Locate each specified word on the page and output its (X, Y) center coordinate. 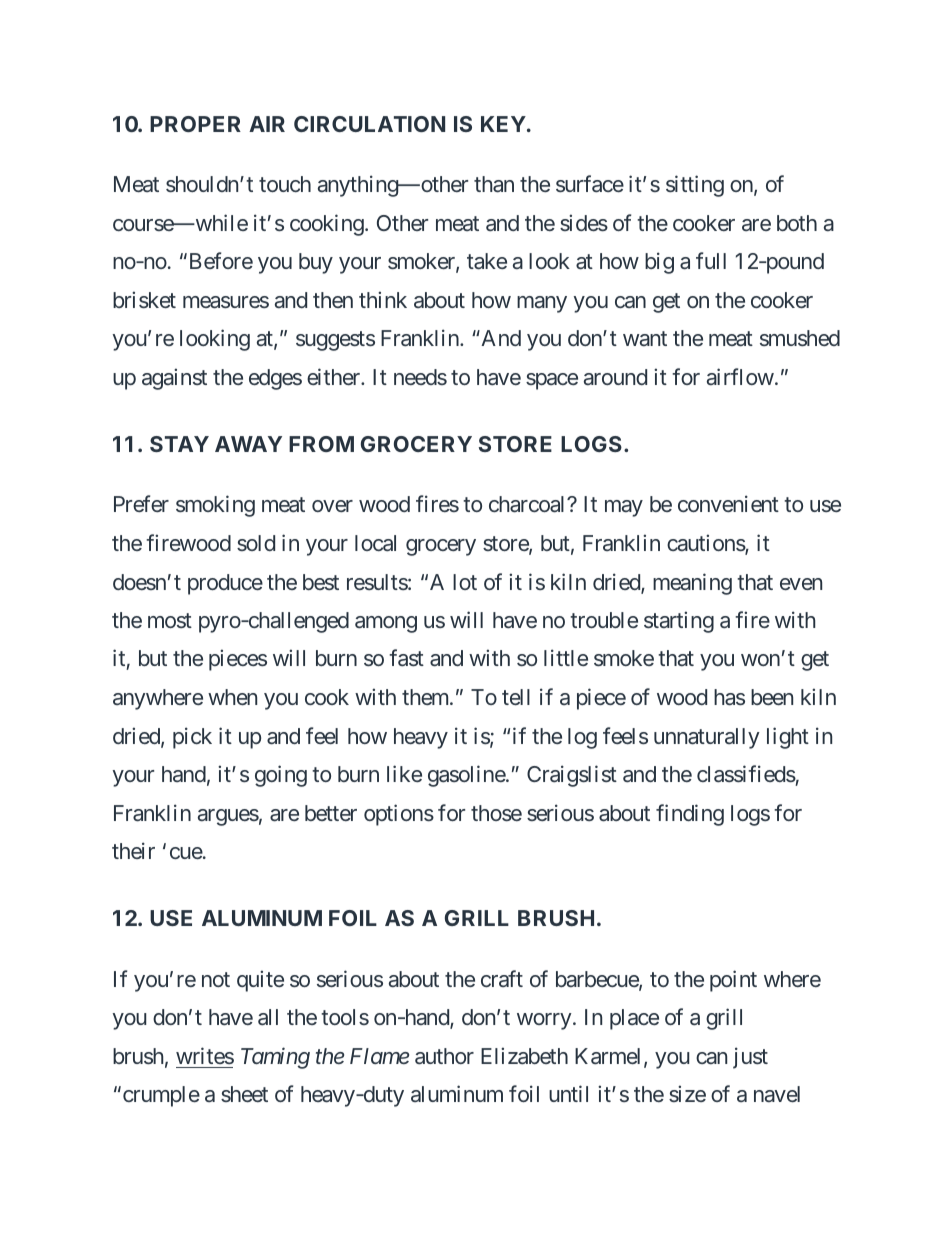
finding (690, 815)
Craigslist (572, 776)
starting (679, 622)
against (174, 379)
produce (225, 584)
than (494, 184)
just (750, 1058)
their (133, 850)
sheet (244, 1094)
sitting (695, 186)
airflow (740, 376)
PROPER (195, 124)
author (444, 1056)
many (542, 304)
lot (465, 582)
